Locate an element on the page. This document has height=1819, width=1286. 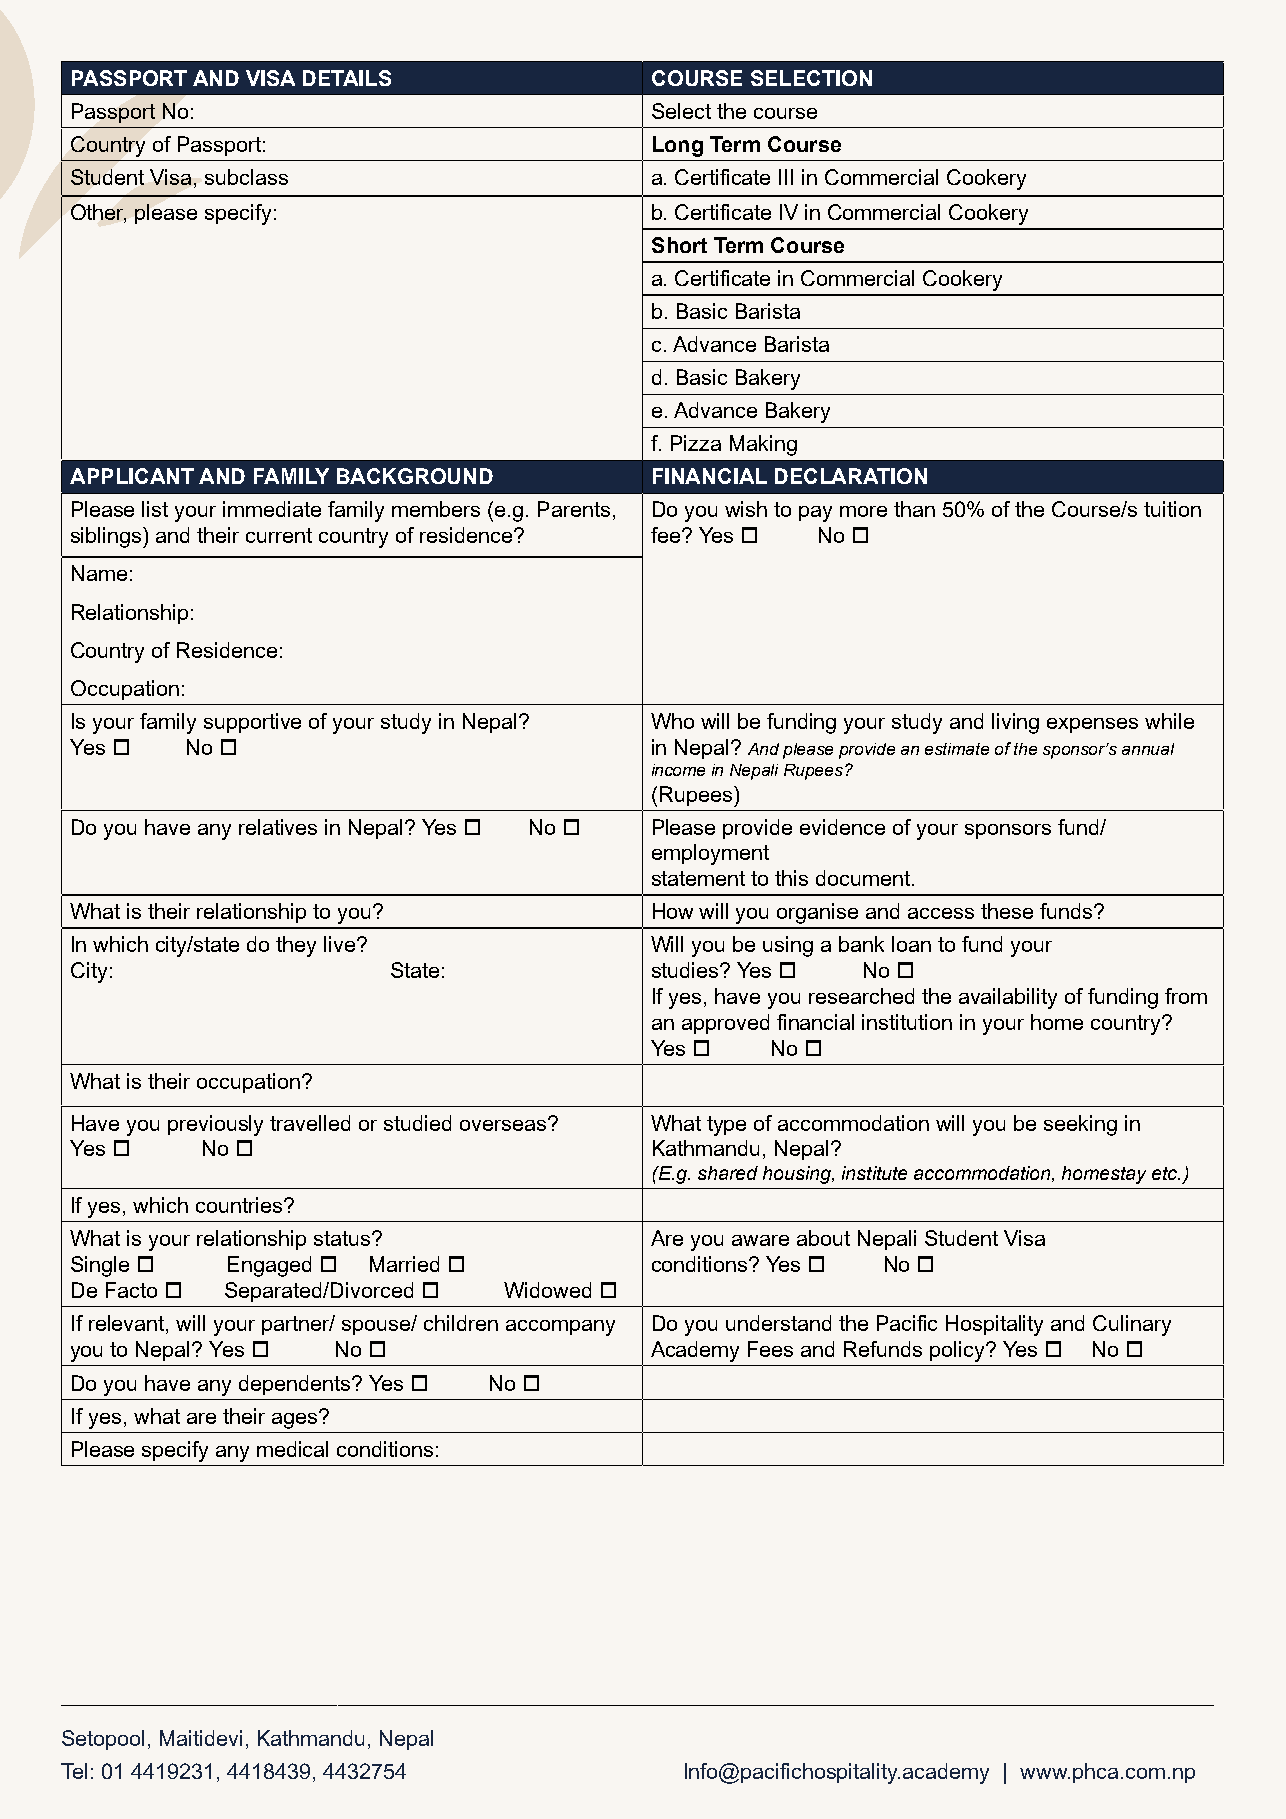
accompany is located at coordinates (560, 1328).
